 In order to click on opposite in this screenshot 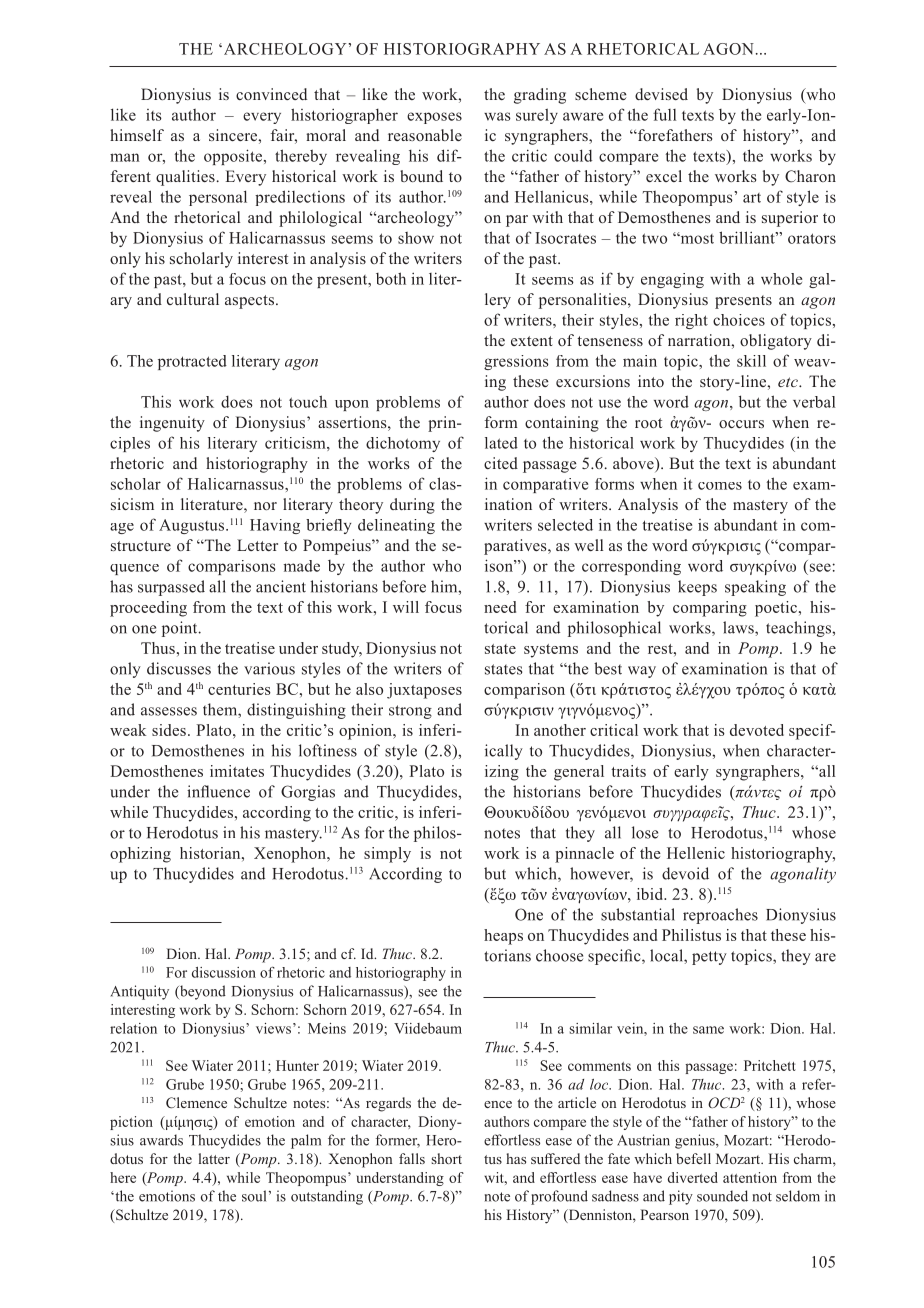, I will do `click(234, 157)`.
